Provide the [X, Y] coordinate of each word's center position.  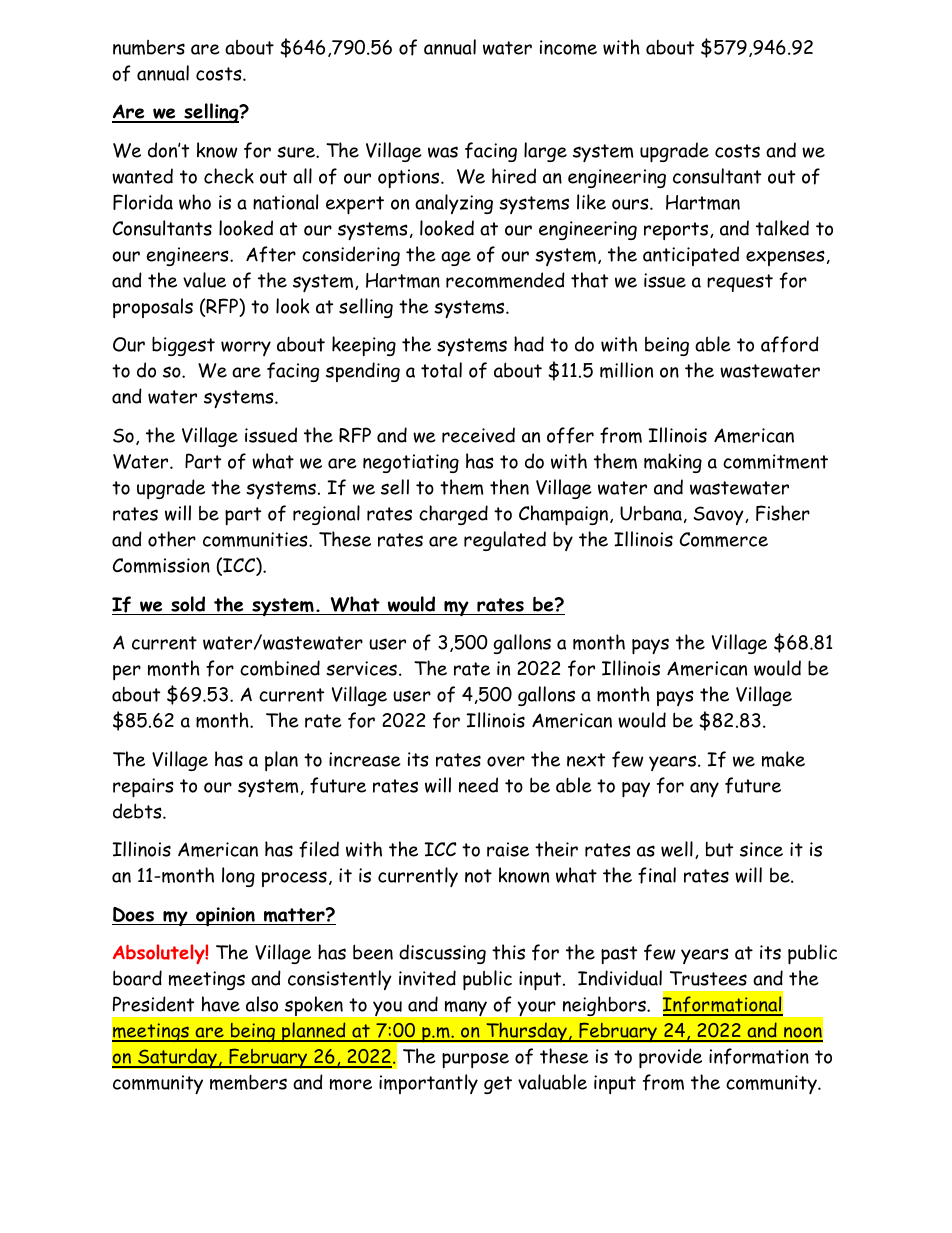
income [568, 47]
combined [280, 668]
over [506, 761]
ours [631, 204]
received [478, 435]
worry [246, 348]
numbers [149, 47]
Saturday [177, 1058]
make [783, 759]
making [673, 463]
